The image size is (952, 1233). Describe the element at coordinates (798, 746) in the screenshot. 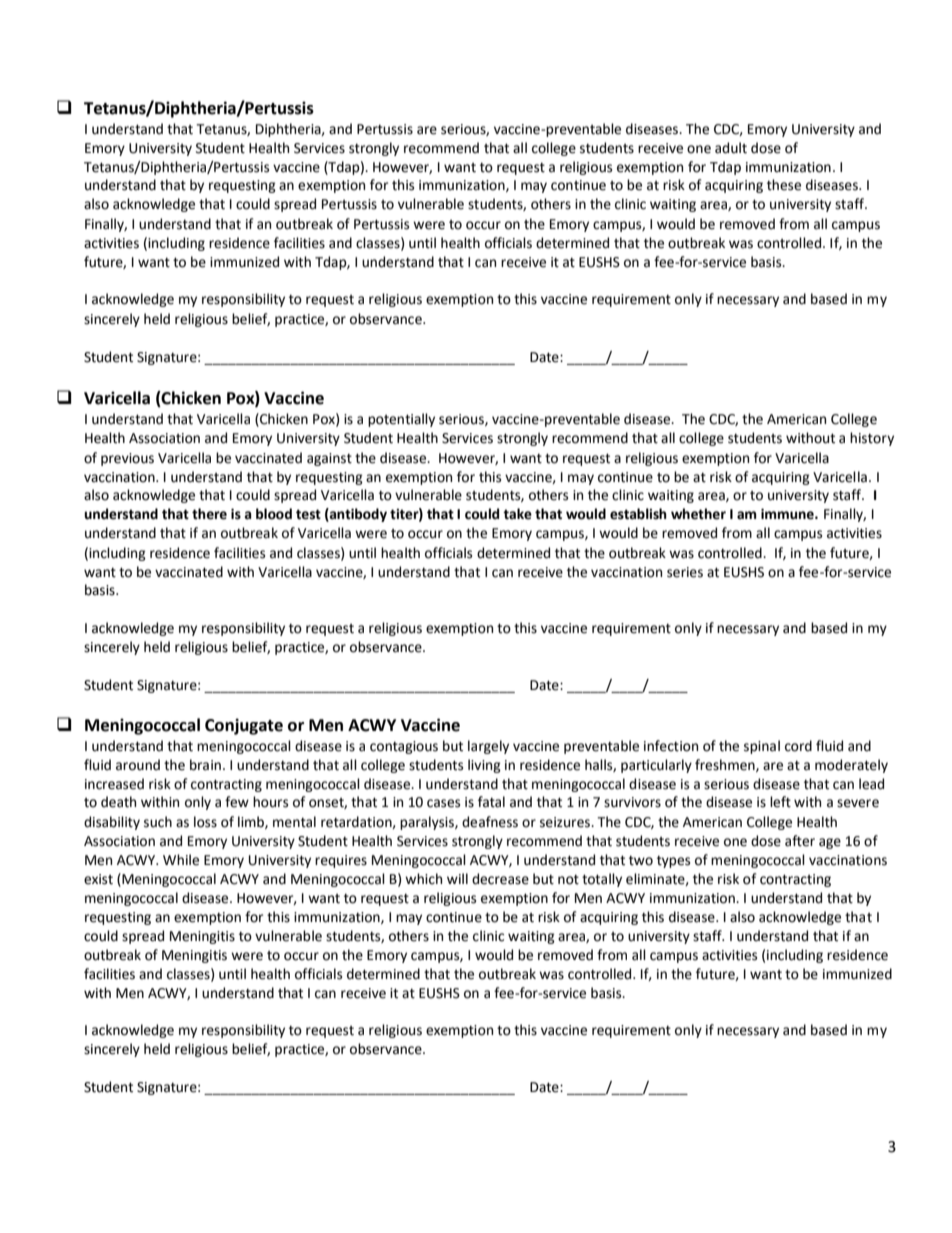

I see `cord` at that location.
